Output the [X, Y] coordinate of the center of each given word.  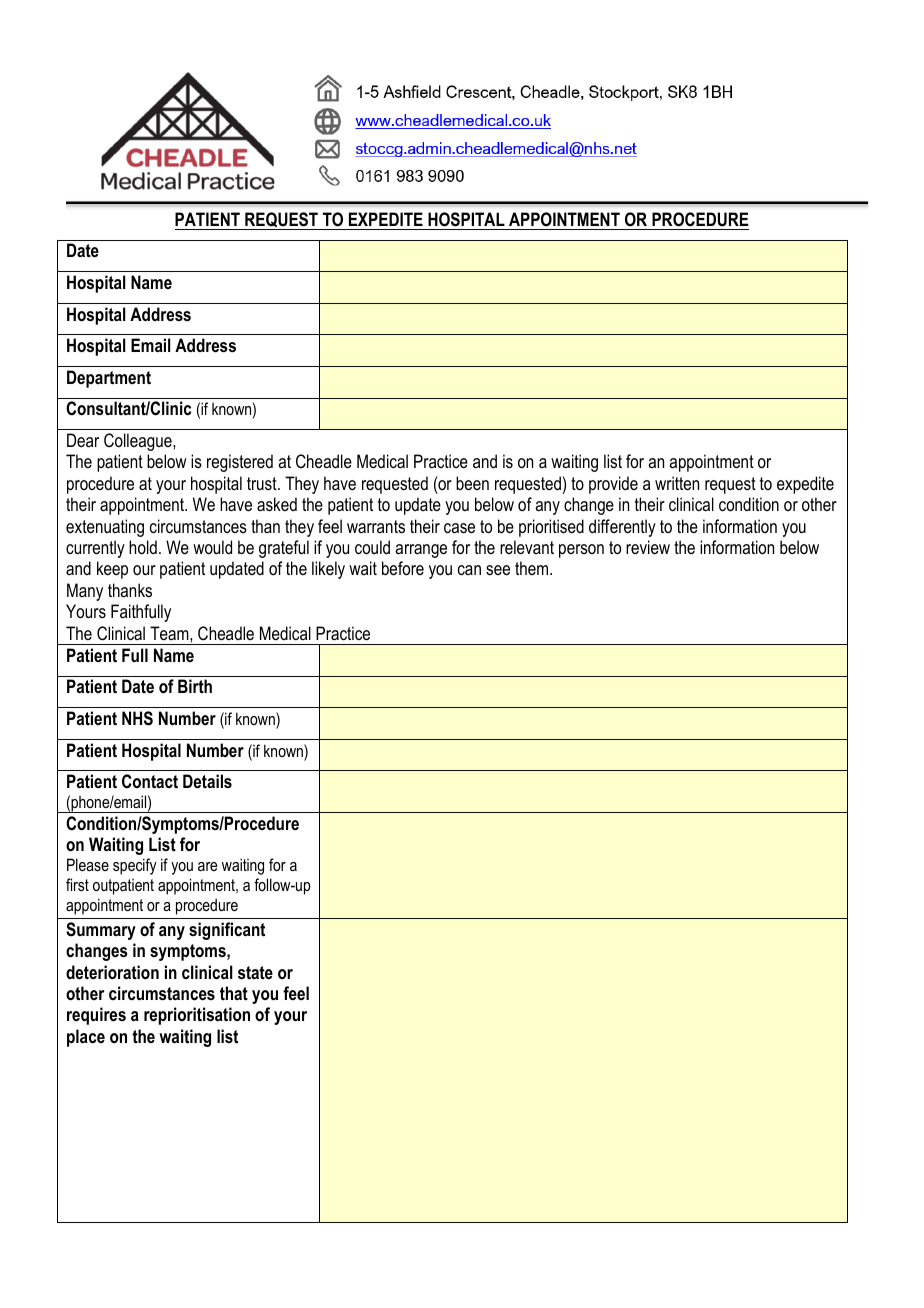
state [255, 972]
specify [135, 866]
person [581, 551]
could [372, 547]
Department [109, 379]
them [533, 568]
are [207, 866]
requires [96, 1016]
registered [240, 463]
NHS [137, 718]
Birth [195, 686]
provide [613, 485]
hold [143, 547]
